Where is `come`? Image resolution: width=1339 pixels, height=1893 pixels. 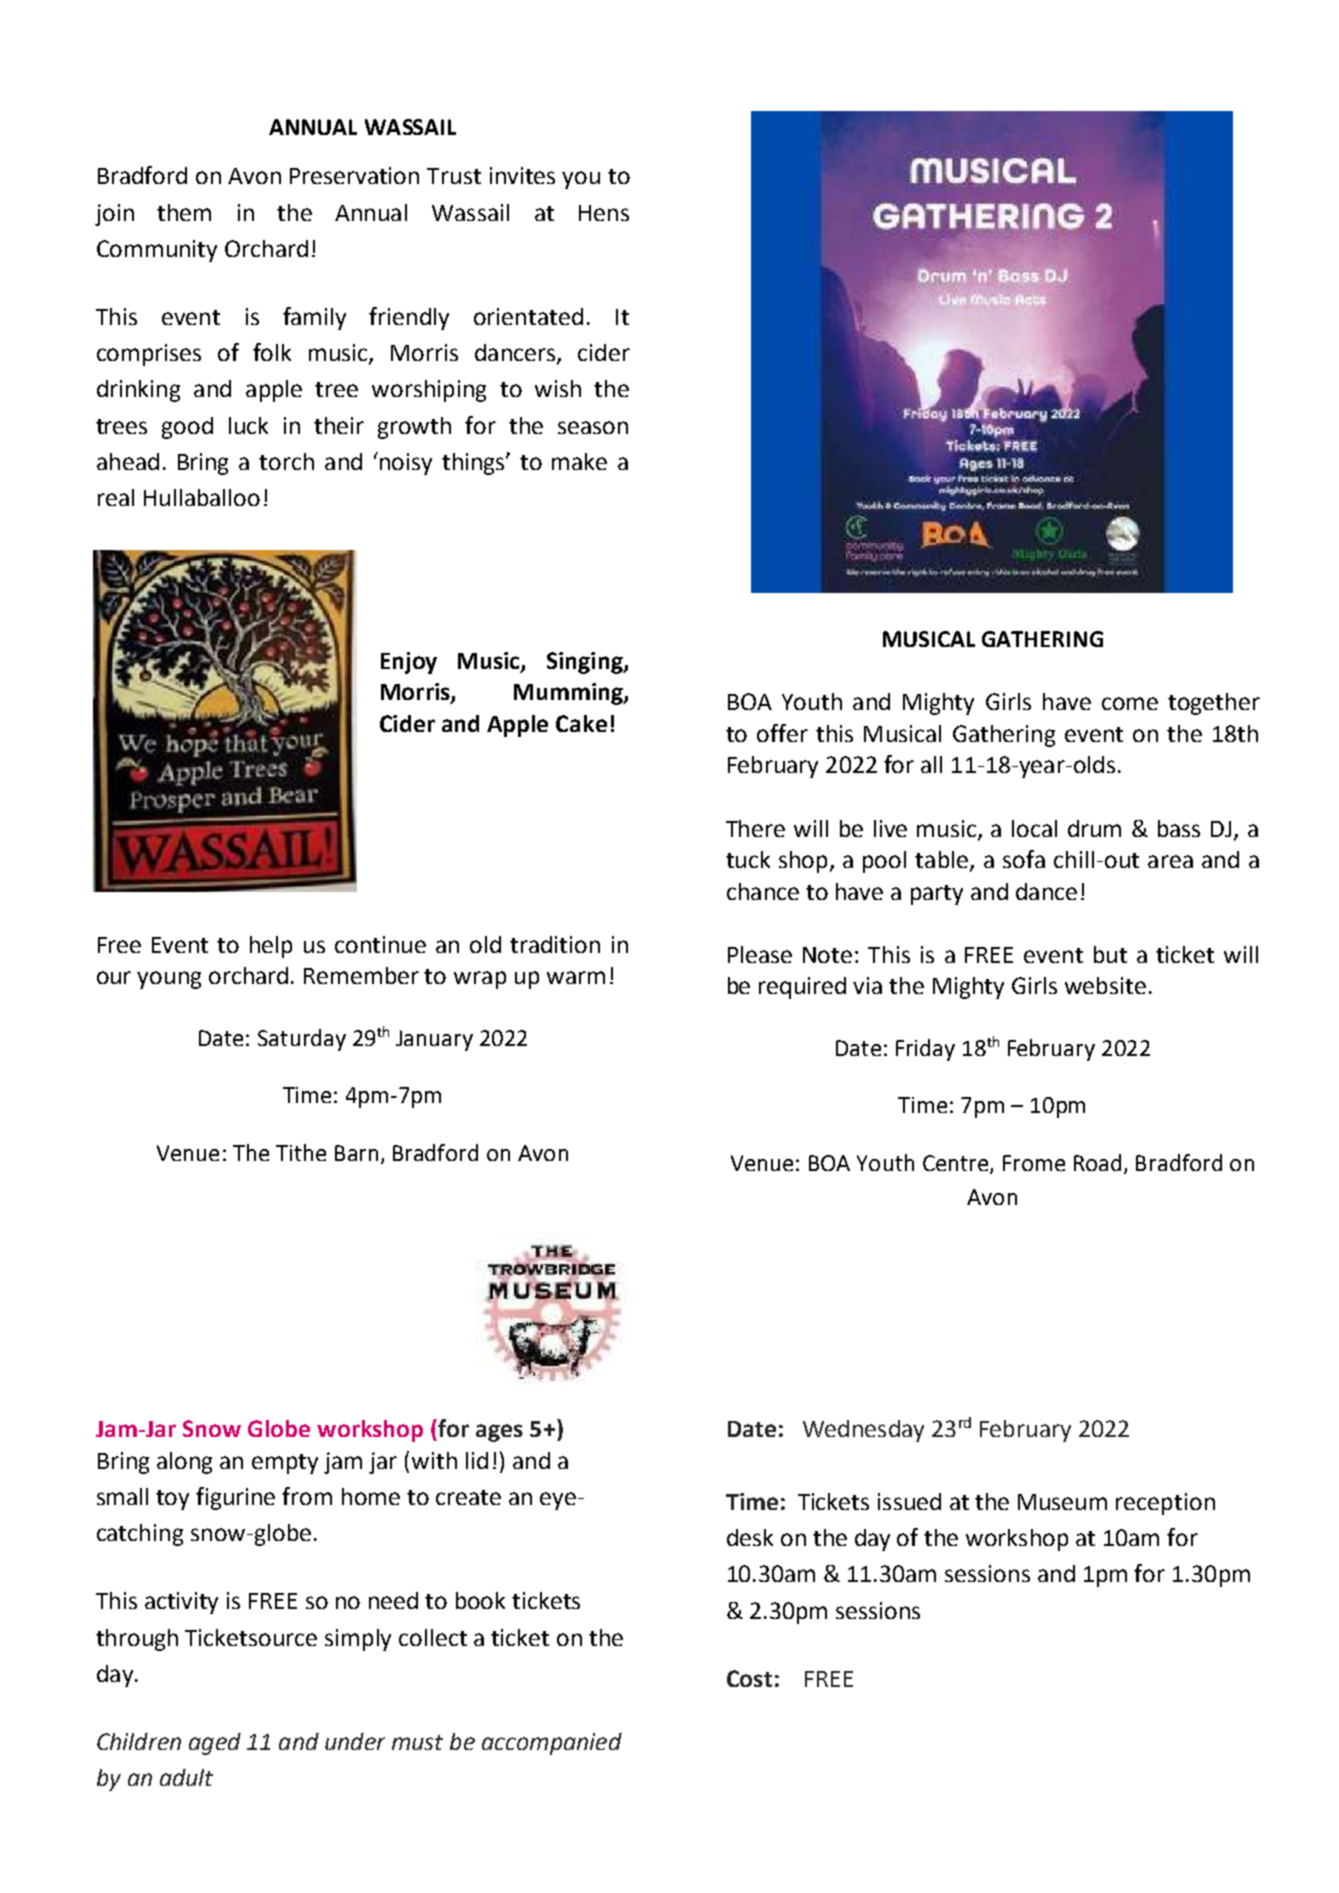 come is located at coordinates (1130, 703).
